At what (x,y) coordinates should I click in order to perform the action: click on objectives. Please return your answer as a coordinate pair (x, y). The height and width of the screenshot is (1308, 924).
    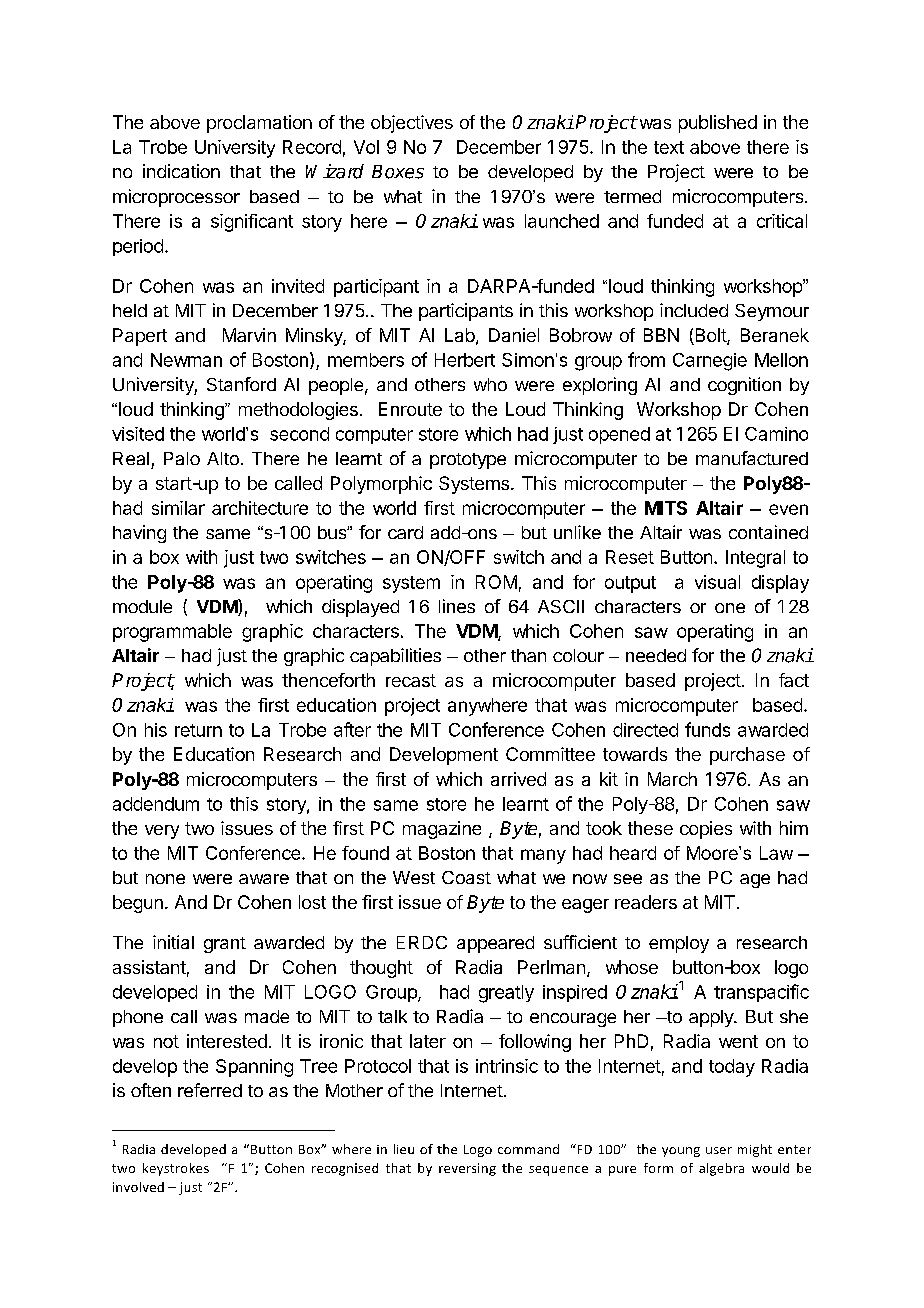
    Looking at the image, I should click on (412, 124).
